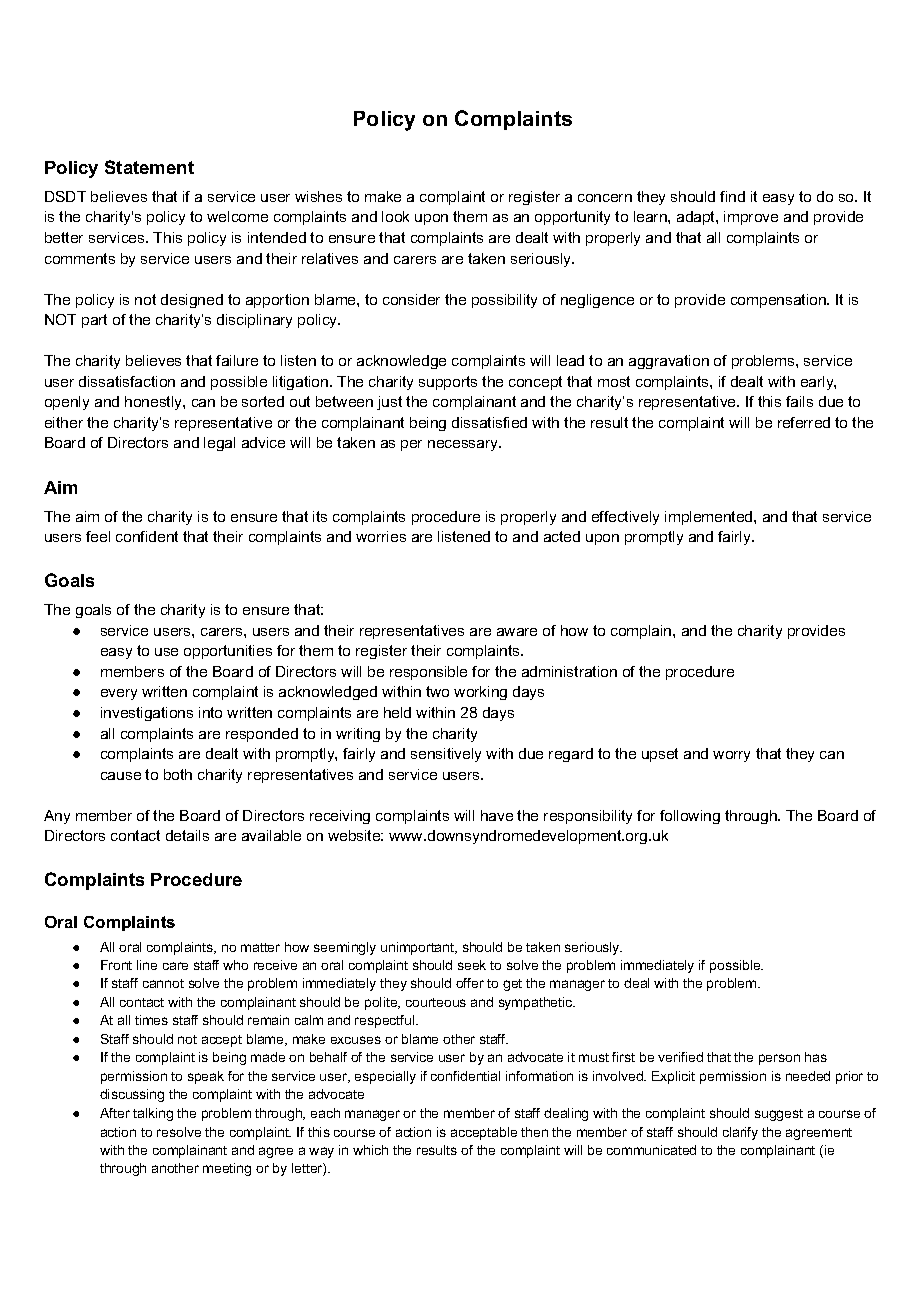  I want to click on following, so click(690, 817).
